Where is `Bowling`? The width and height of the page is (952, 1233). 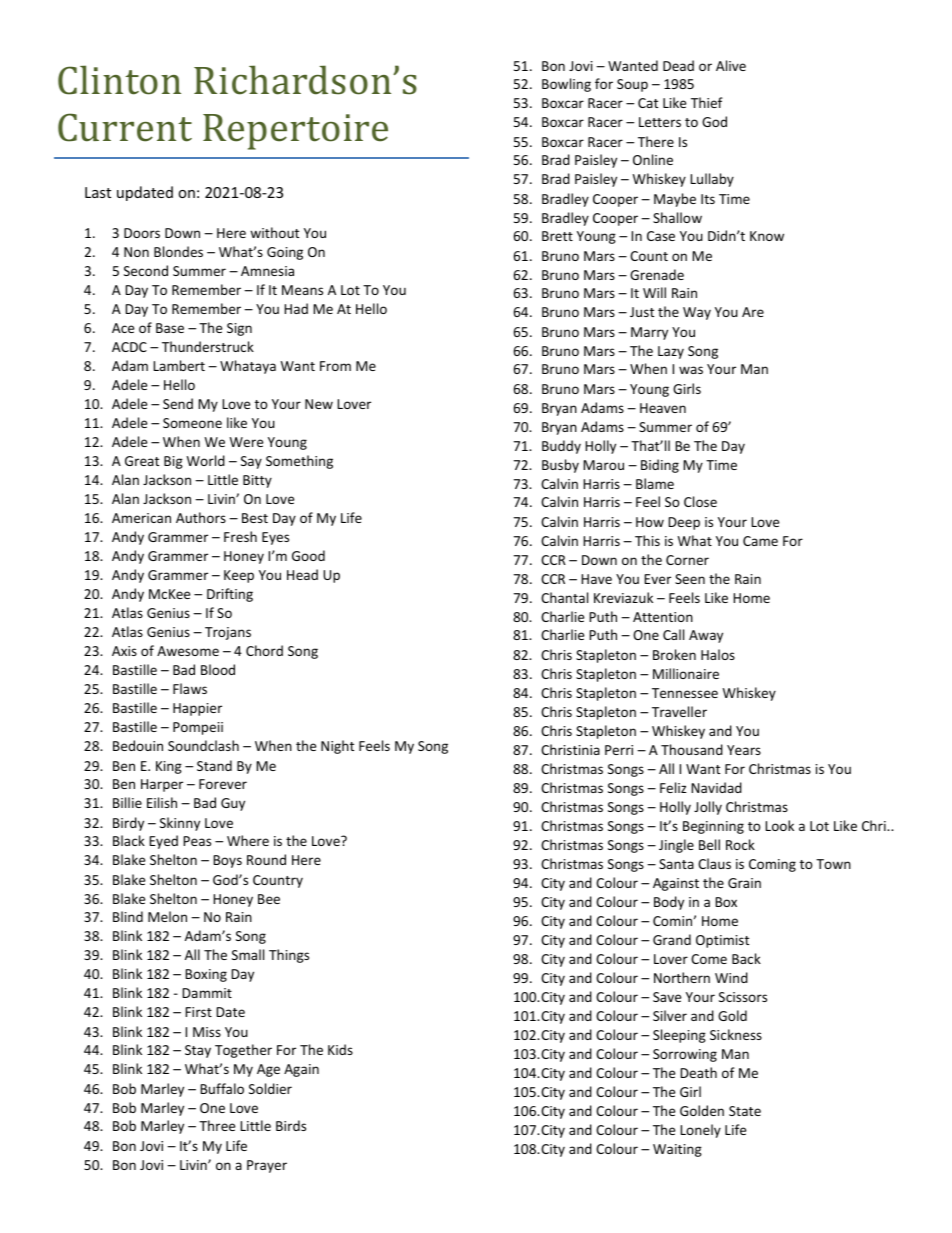
Bowling is located at coordinates (566, 85).
